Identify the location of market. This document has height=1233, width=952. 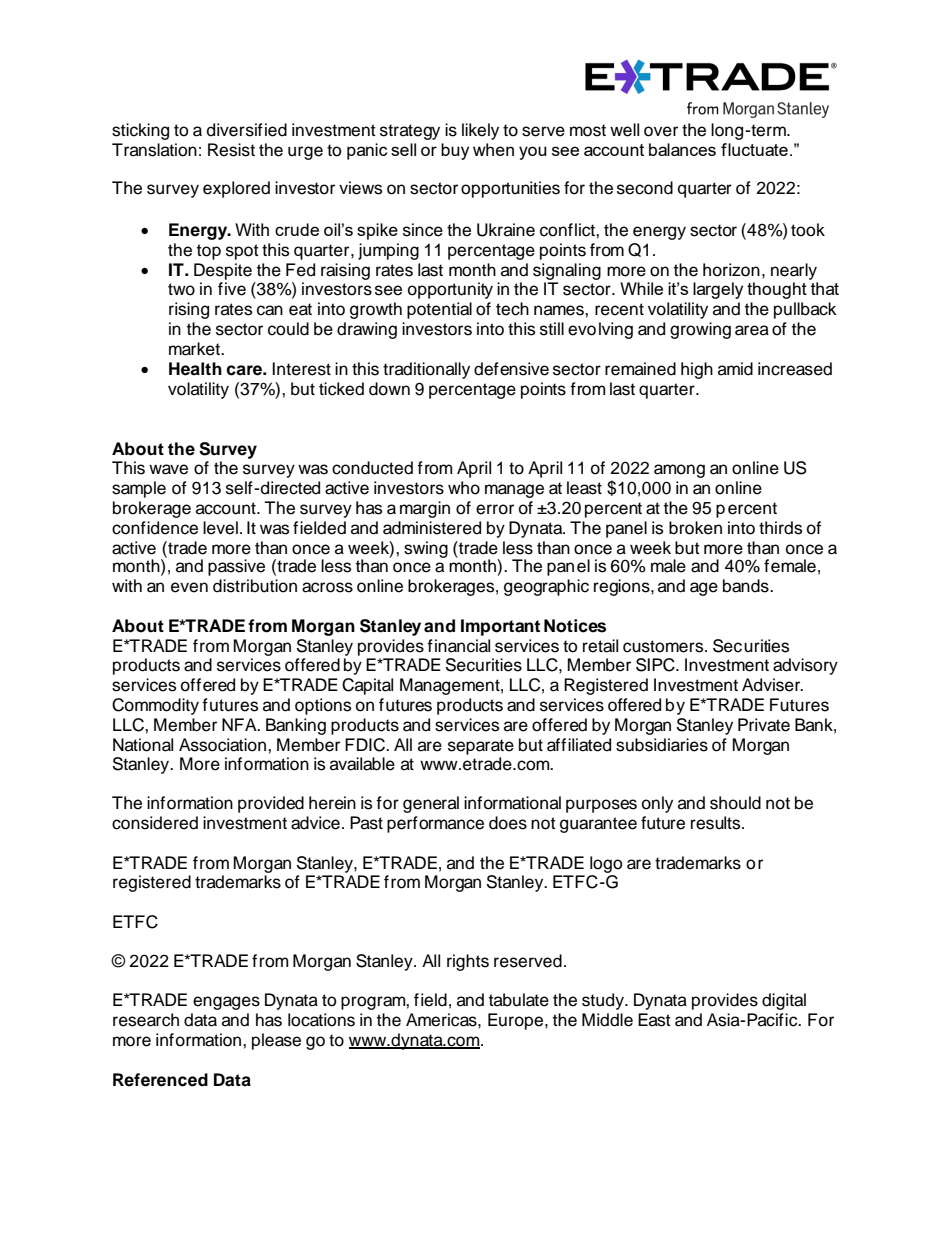
(195, 349).
